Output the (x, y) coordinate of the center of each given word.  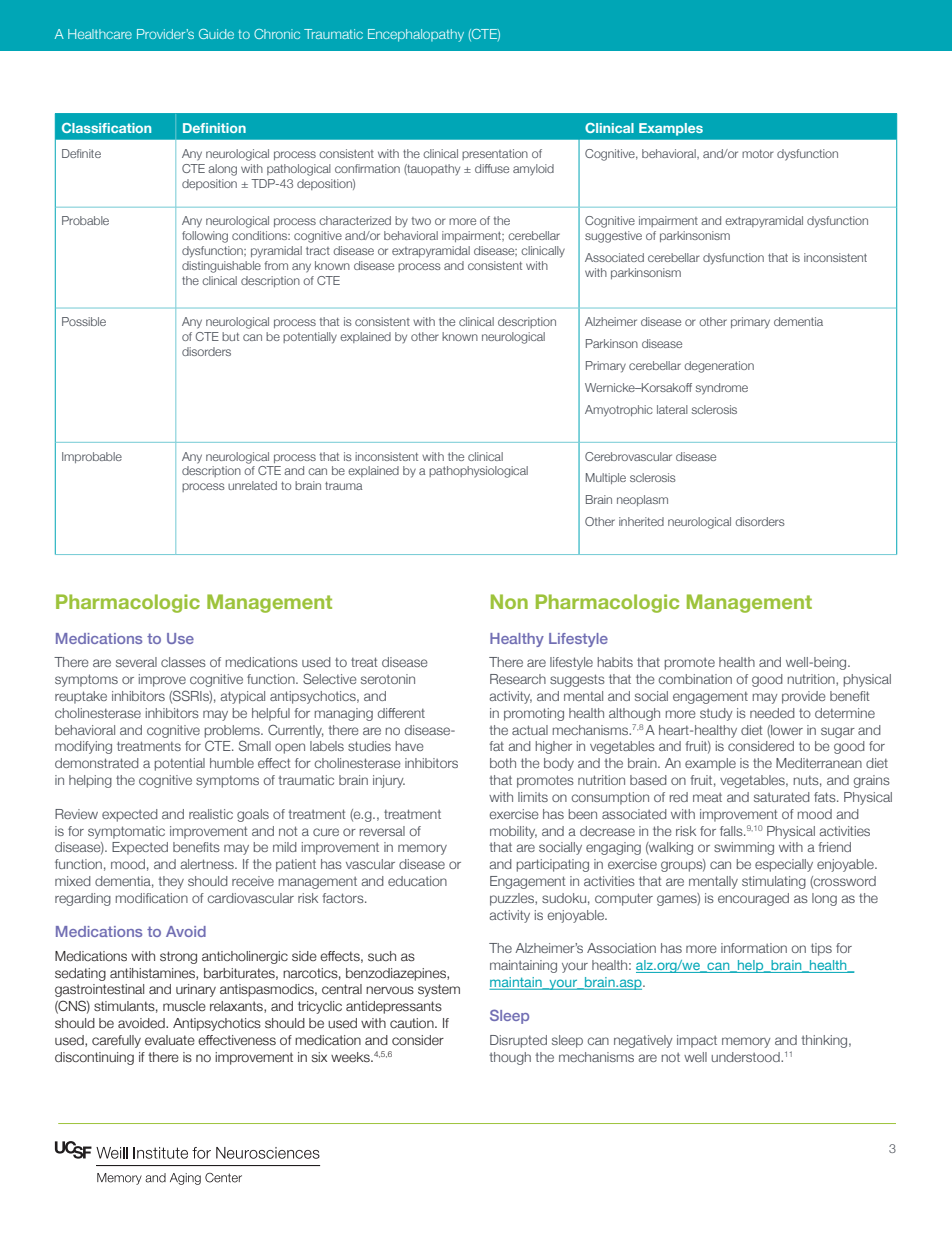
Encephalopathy (416, 35)
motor (757, 154)
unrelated (252, 485)
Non (509, 601)
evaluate (170, 1040)
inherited (641, 521)
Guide (216, 34)
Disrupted (518, 1041)
